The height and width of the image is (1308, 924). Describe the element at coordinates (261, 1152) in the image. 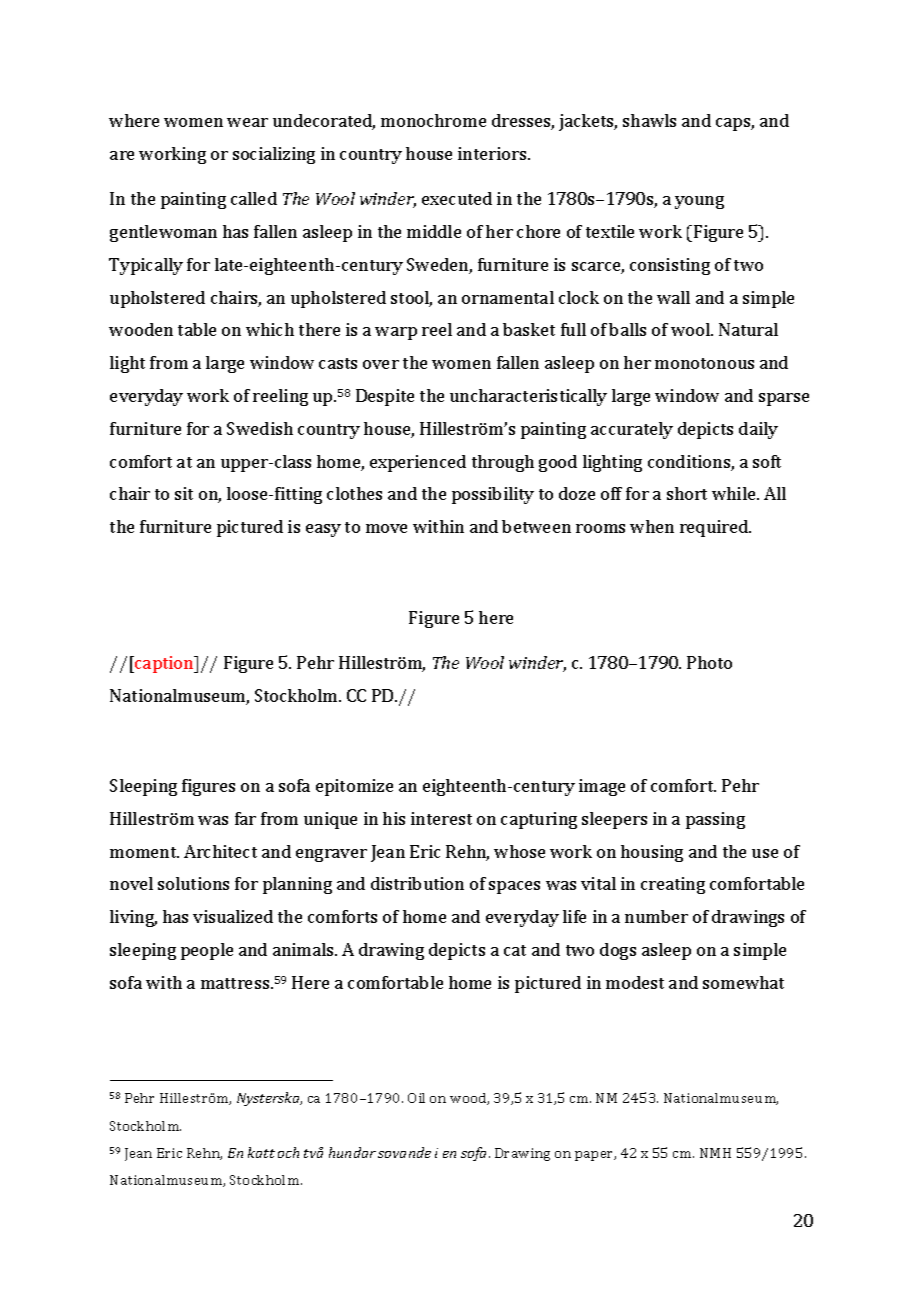

I see `katt` at that location.
